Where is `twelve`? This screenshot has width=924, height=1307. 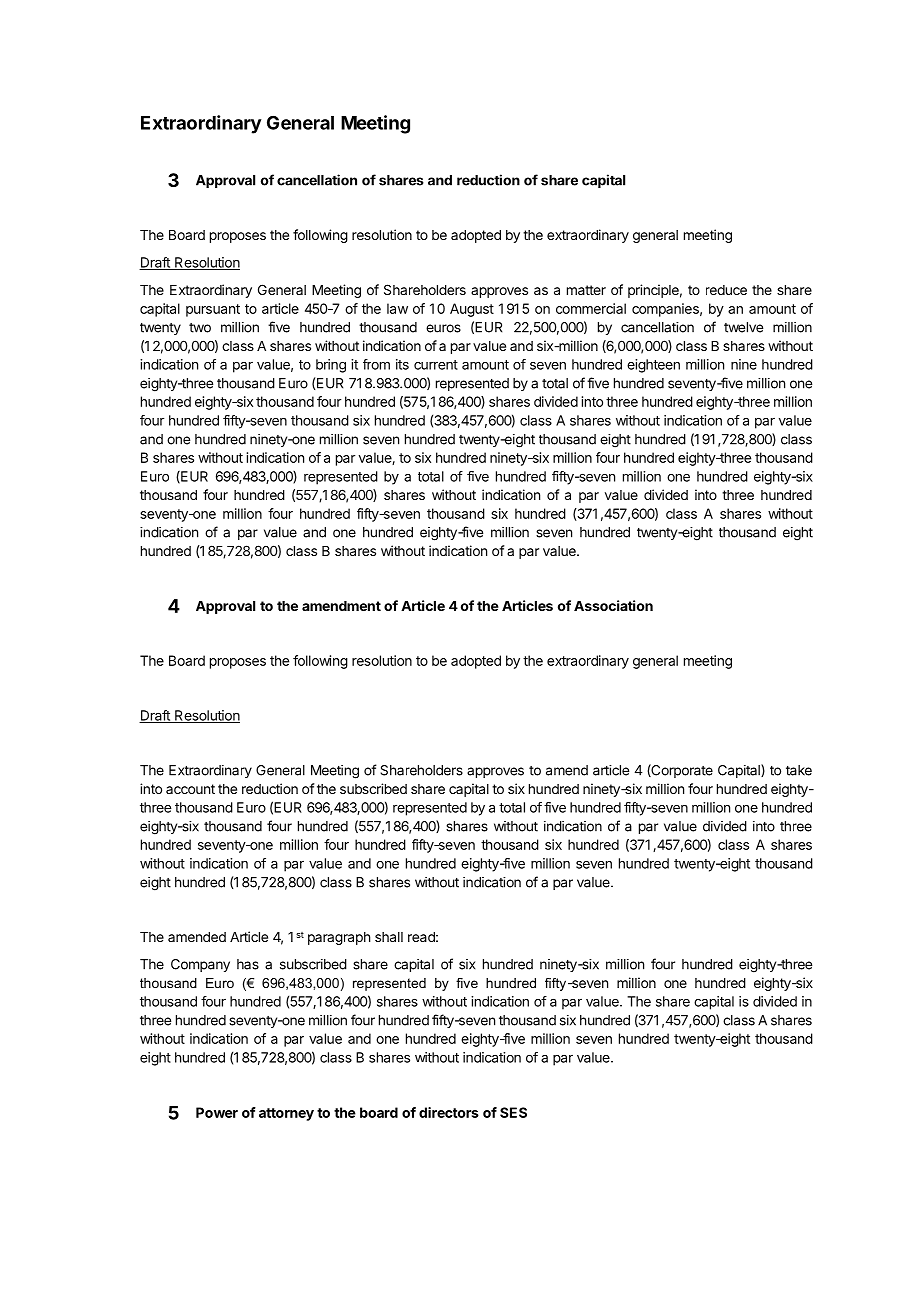
twelve is located at coordinates (743, 327).
